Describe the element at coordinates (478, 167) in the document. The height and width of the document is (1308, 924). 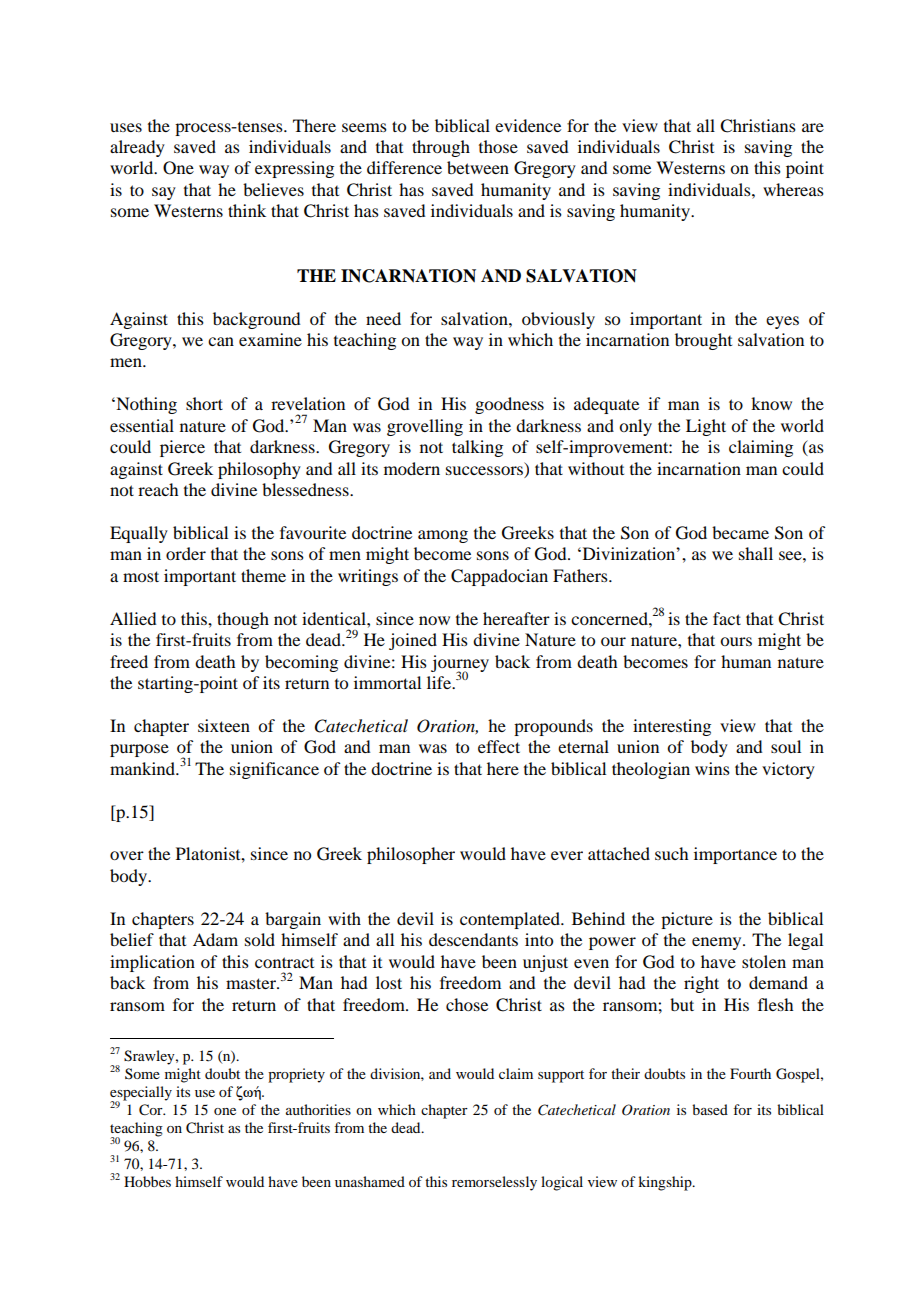
I see `between` at that location.
